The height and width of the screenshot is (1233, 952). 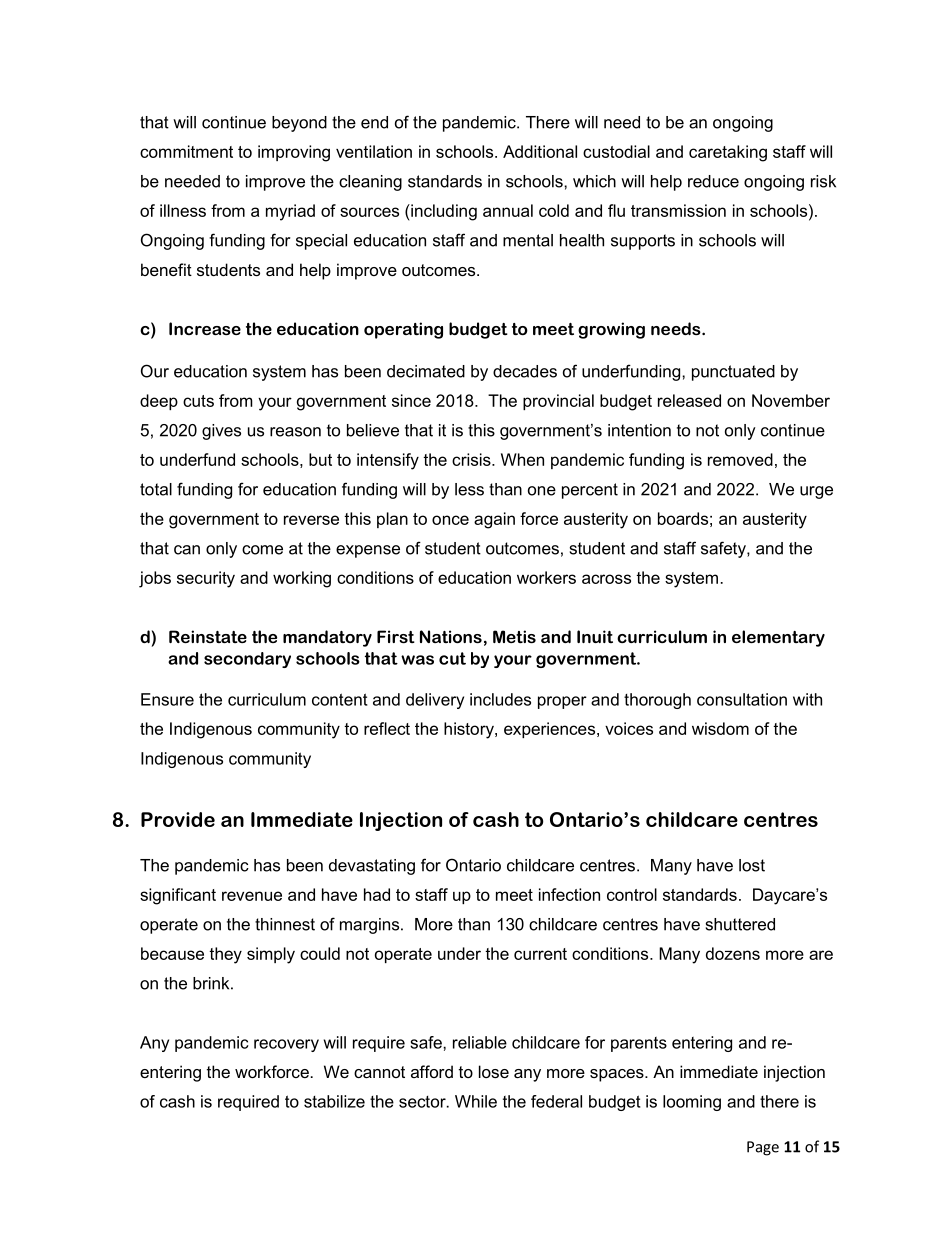 I want to click on stabilize, so click(x=334, y=1101).
